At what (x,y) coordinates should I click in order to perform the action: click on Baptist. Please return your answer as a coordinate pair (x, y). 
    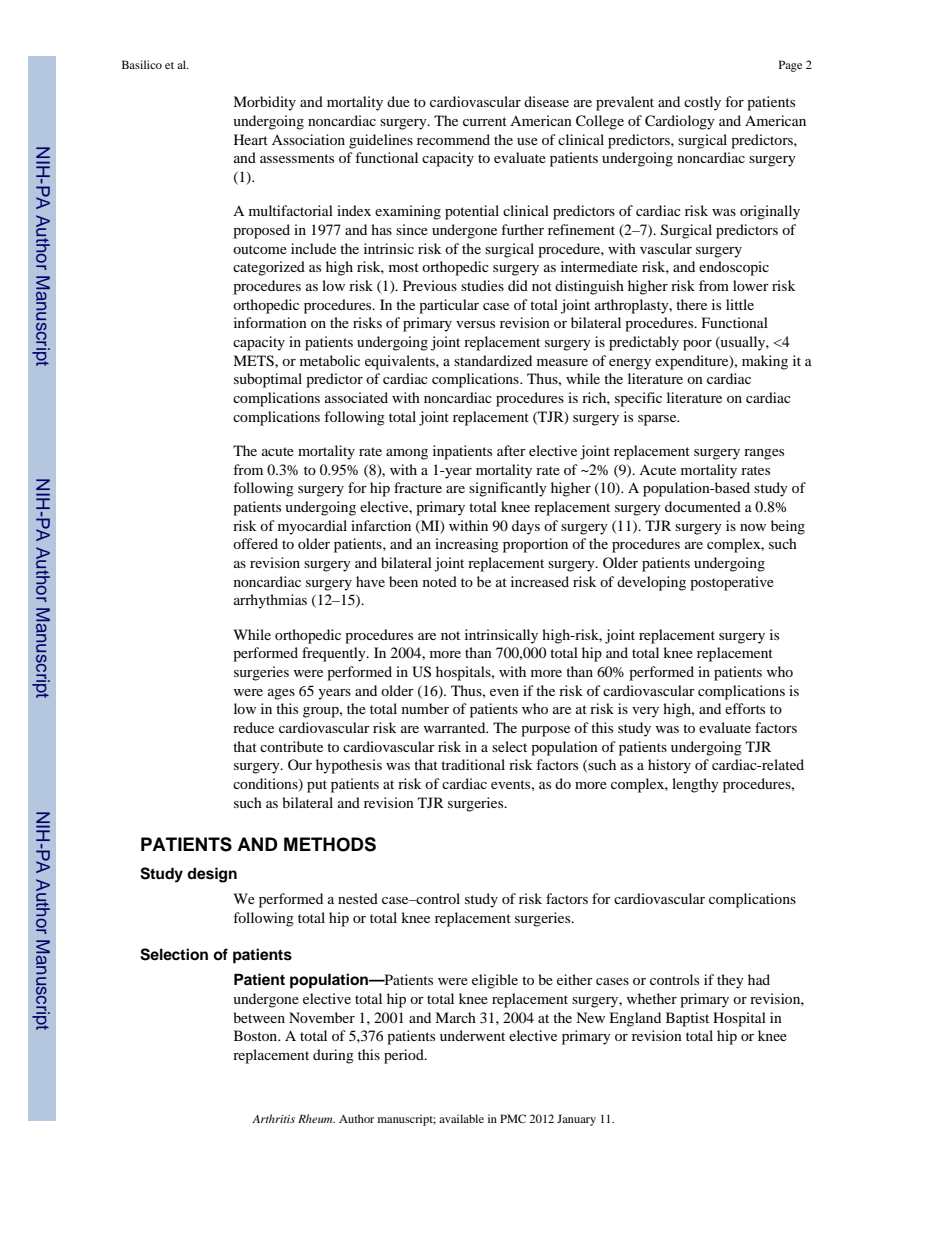
    Looking at the image, I should click on (687, 1019).
